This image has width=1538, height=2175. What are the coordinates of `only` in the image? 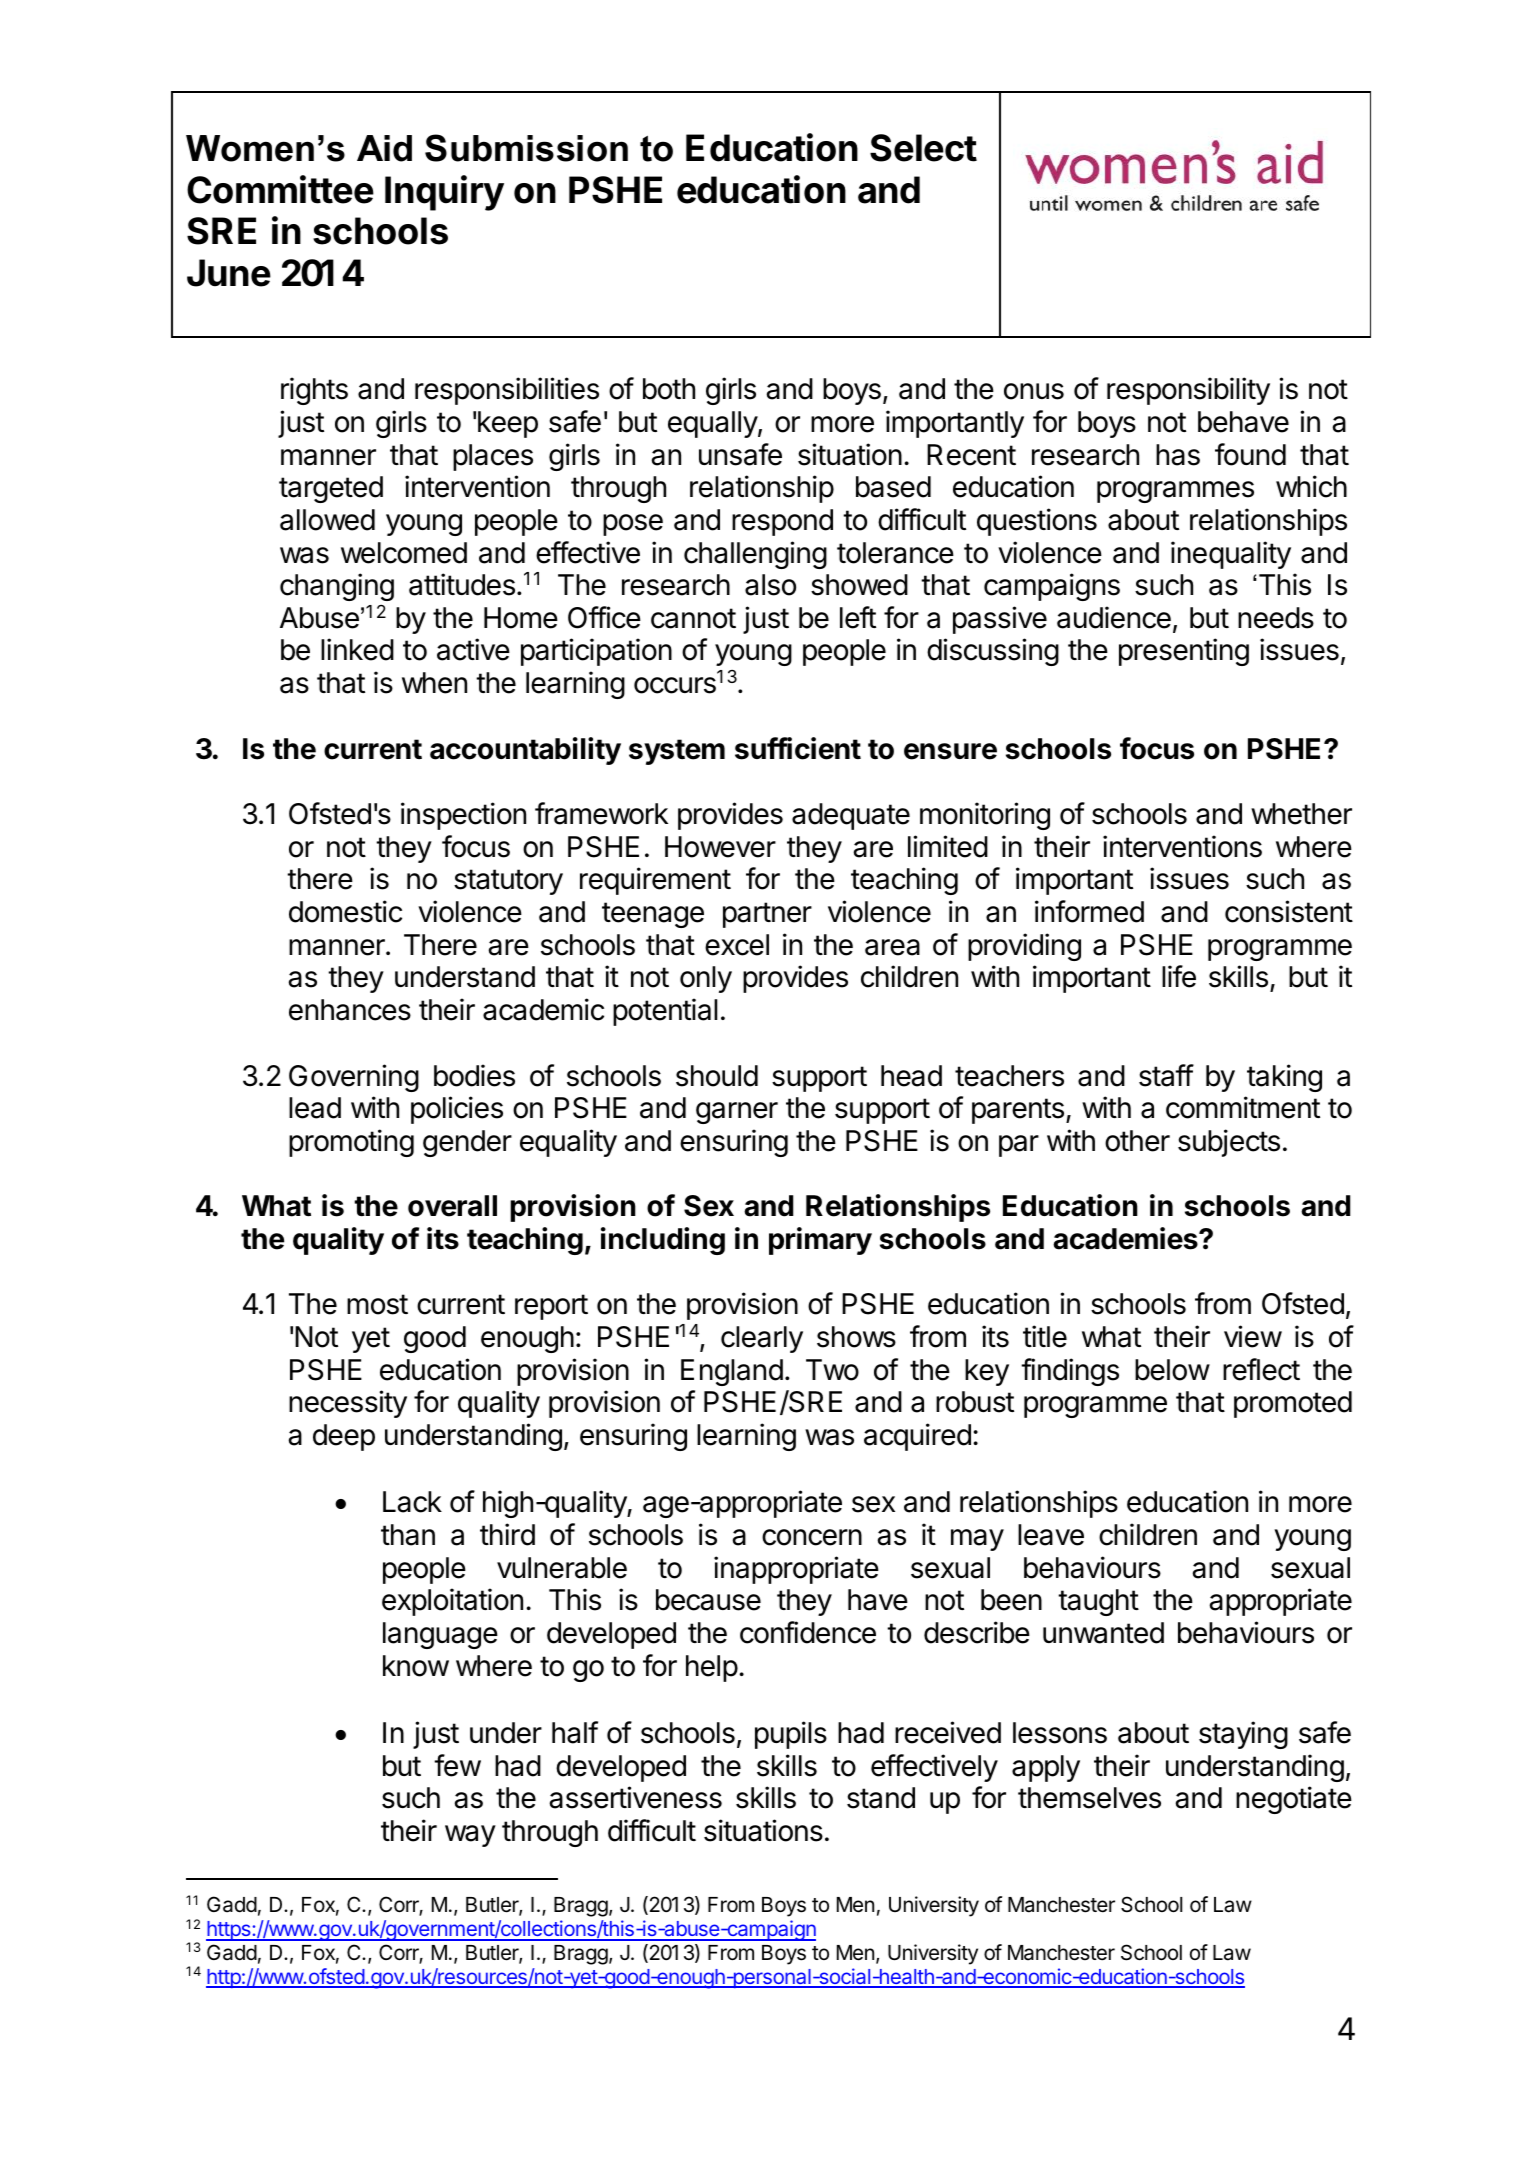 It's located at (706, 979).
